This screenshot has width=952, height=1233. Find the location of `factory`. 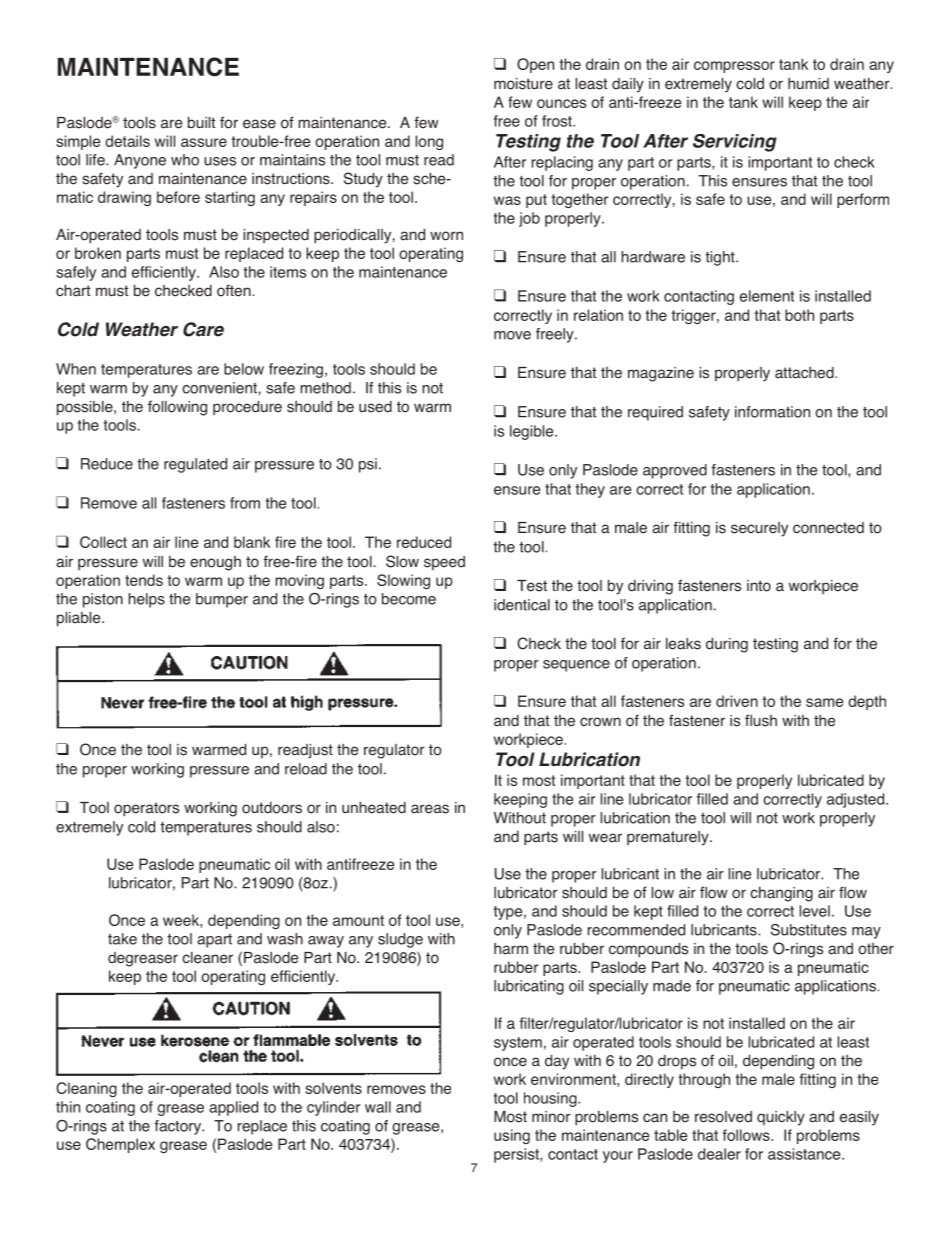

factory is located at coordinates (179, 1127).
